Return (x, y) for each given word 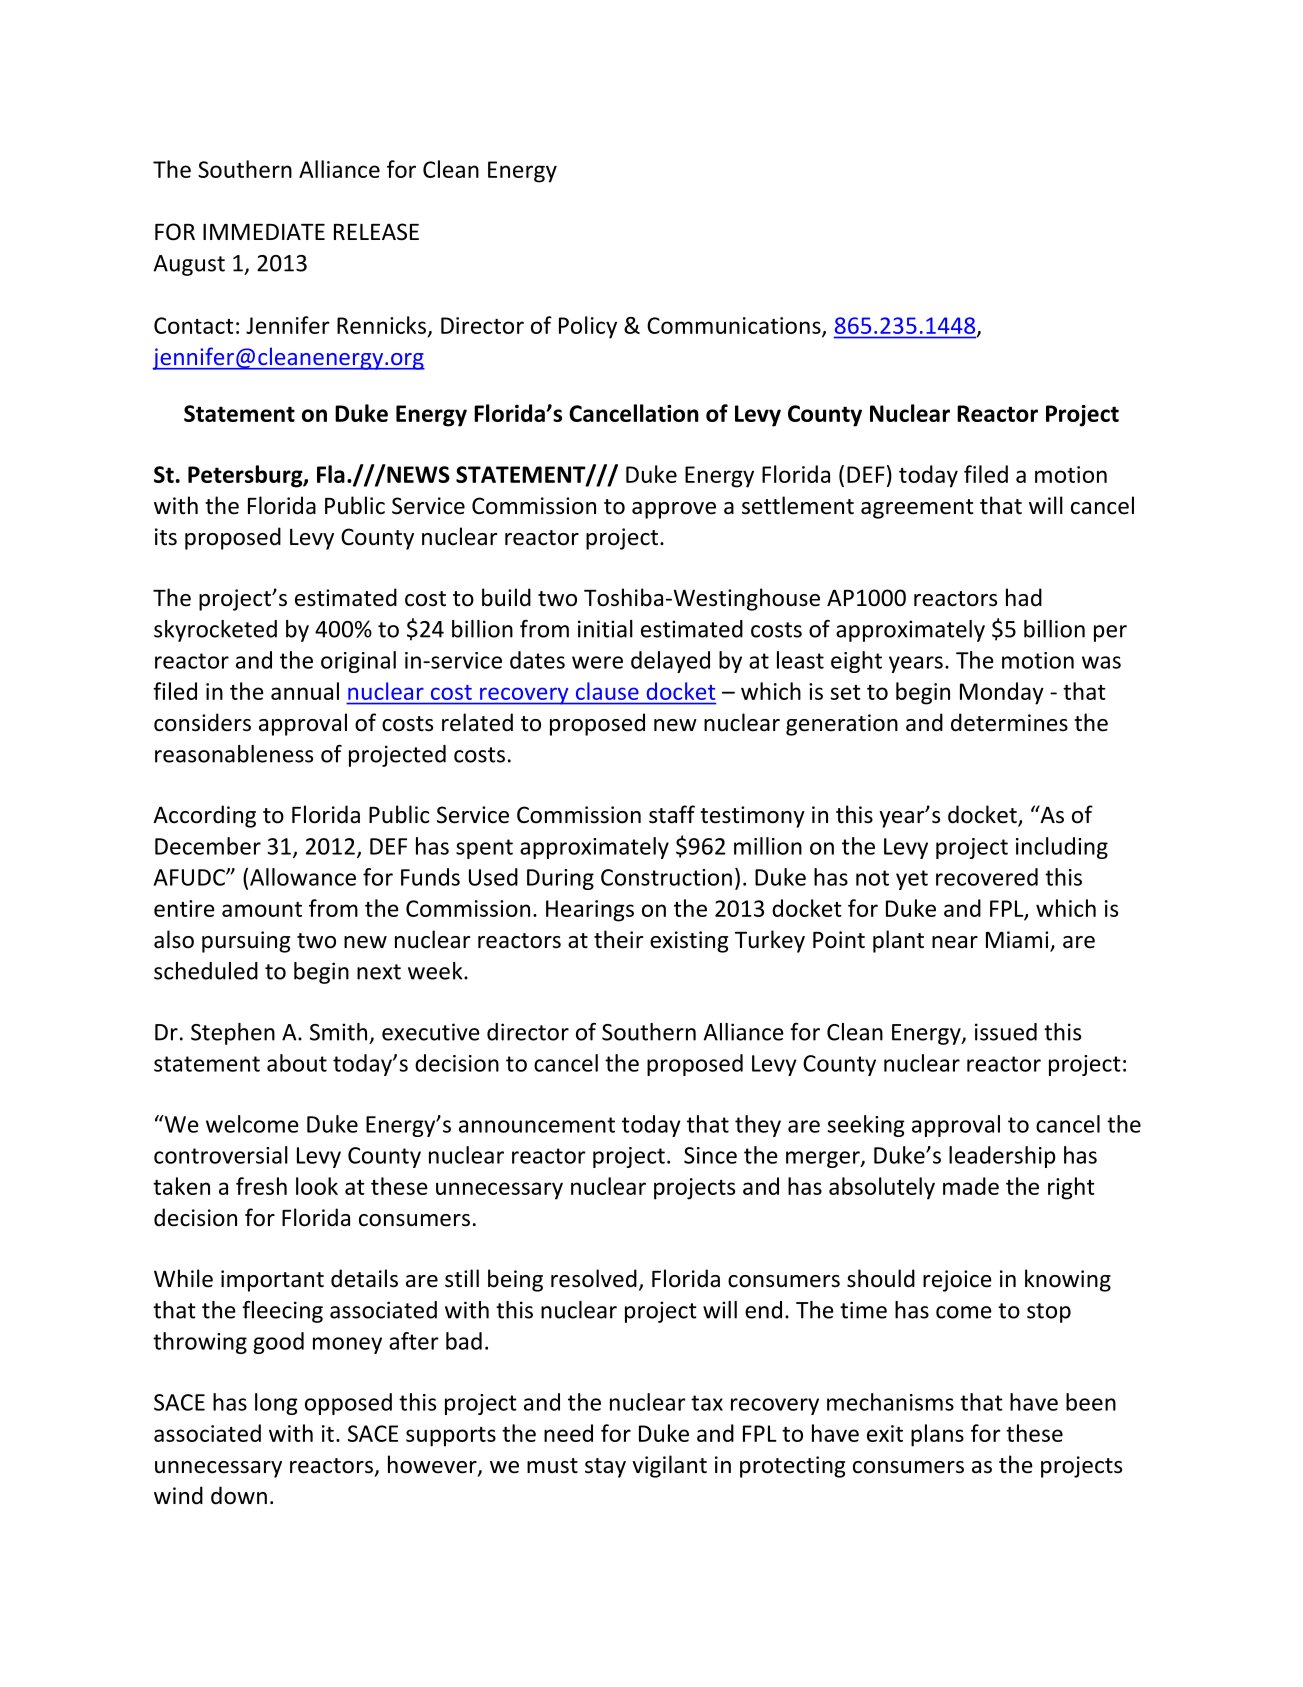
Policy (588, 327)
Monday (1002, 693)
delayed (670, 662)
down (239, 1495)
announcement (537, 1125)
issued (1006, 1032)
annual (305, 691)
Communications (735, 326)
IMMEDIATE (264, 231)
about (297, 1063)
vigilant (669, 1466)
